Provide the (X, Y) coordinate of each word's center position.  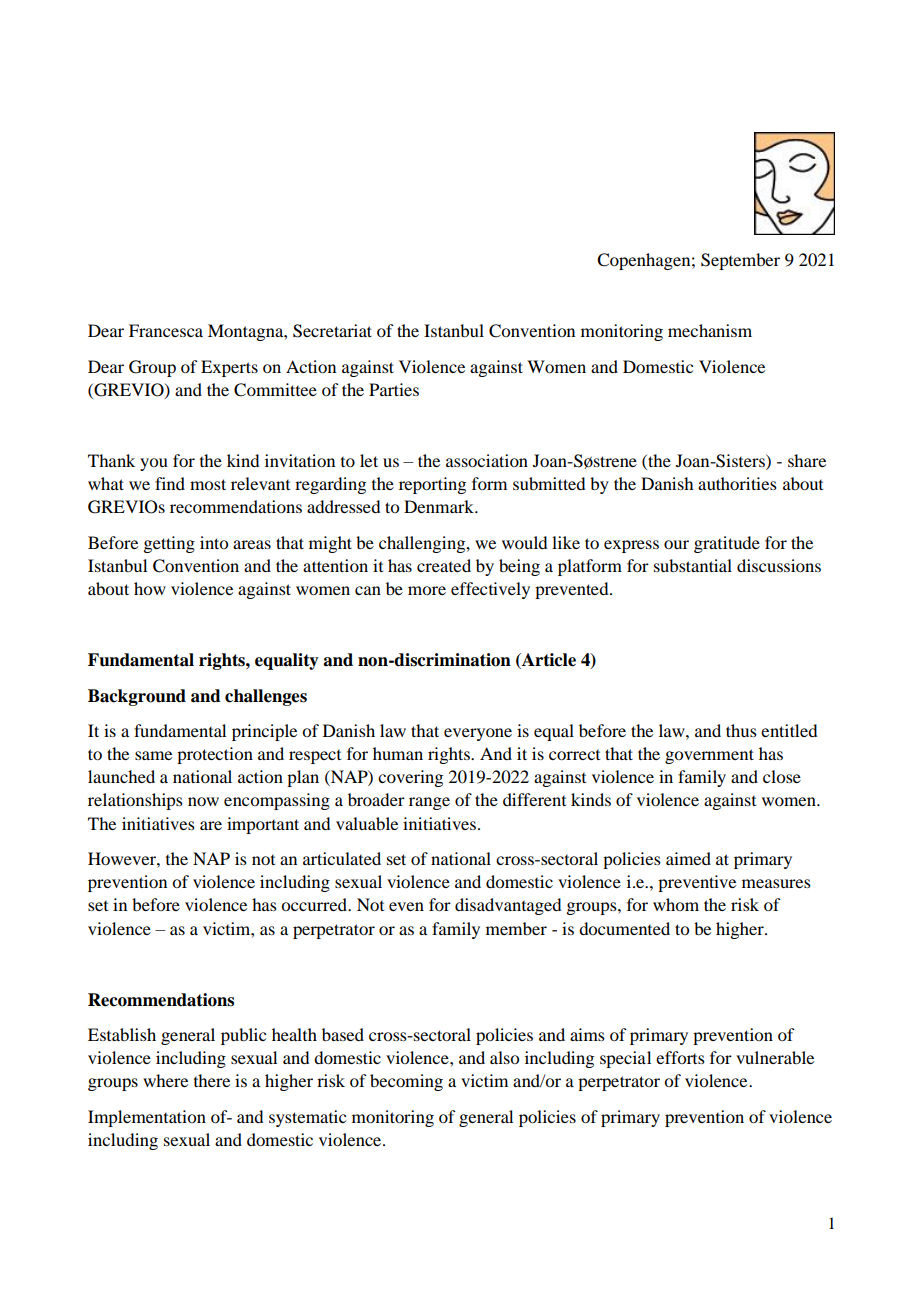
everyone (478, 734)
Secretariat (332, 331)
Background (137, 697)
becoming (406, 1082)
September (740, 261)
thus (741, 730)
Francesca (166, 330)
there (212, 1080)
